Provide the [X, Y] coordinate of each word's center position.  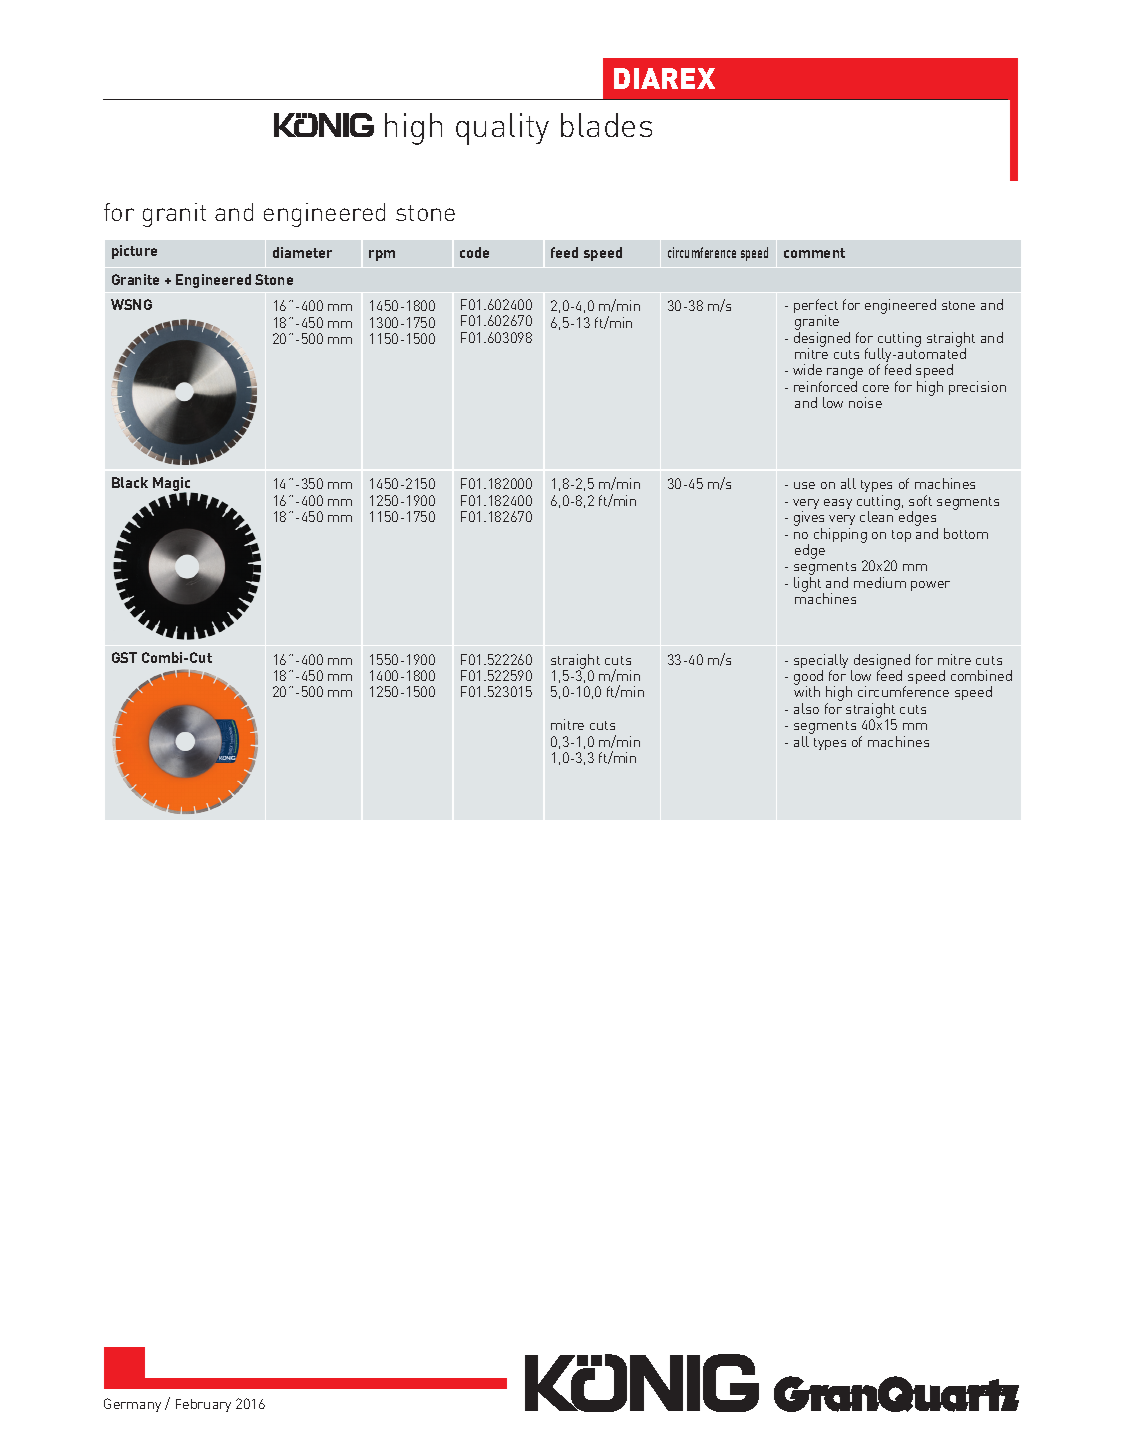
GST [124, 657]
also [806, 708]
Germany [132, 1405]
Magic [173, 485]
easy [838, 504]
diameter [302, 252]
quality [502, 129]
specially [823, 662]
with [807, 691]
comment [814, 253]
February [203, 1405]
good [808, 678]
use [804, 485]
